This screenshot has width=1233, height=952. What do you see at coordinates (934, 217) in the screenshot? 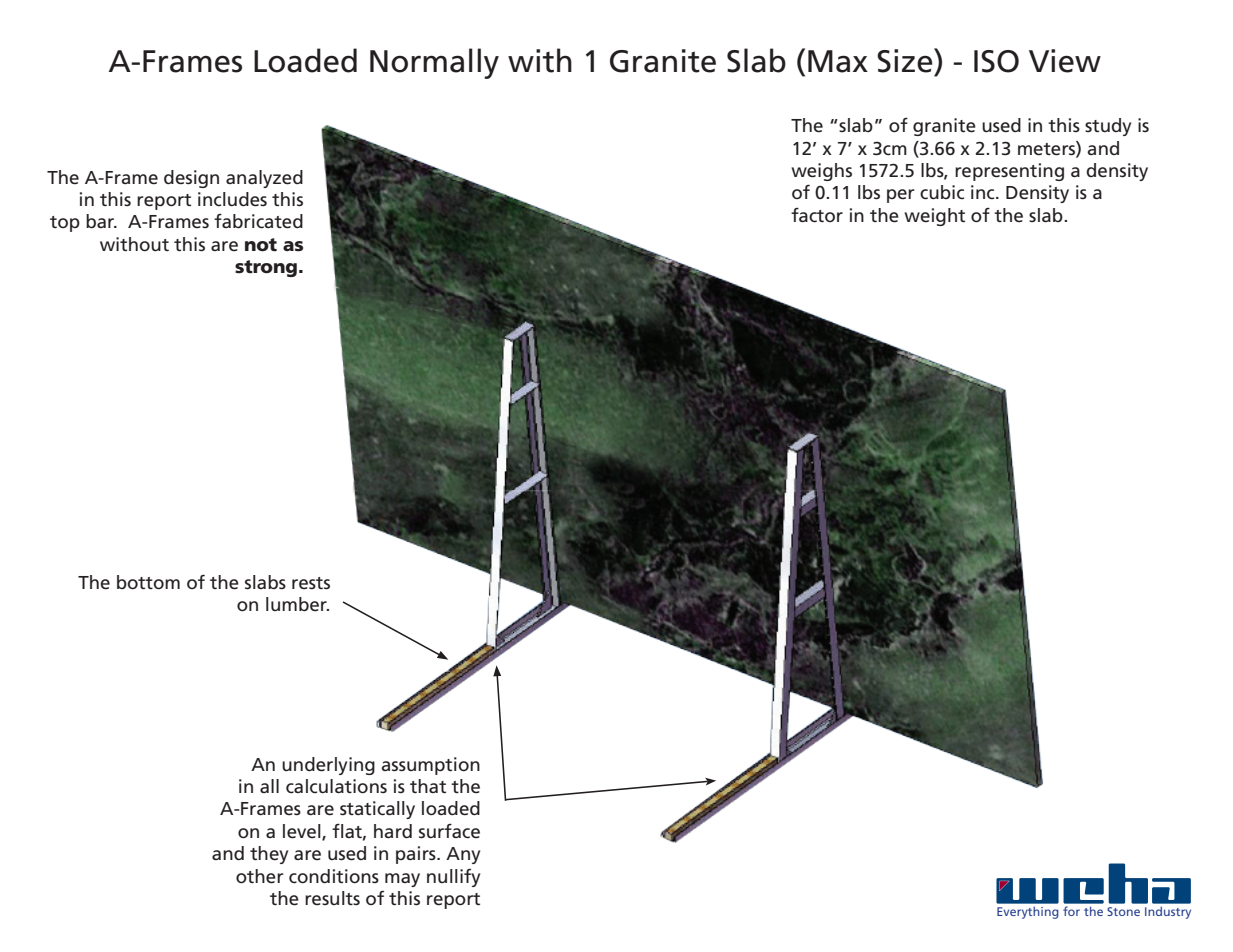
I see `weight` at bounding box center [934, 217].
